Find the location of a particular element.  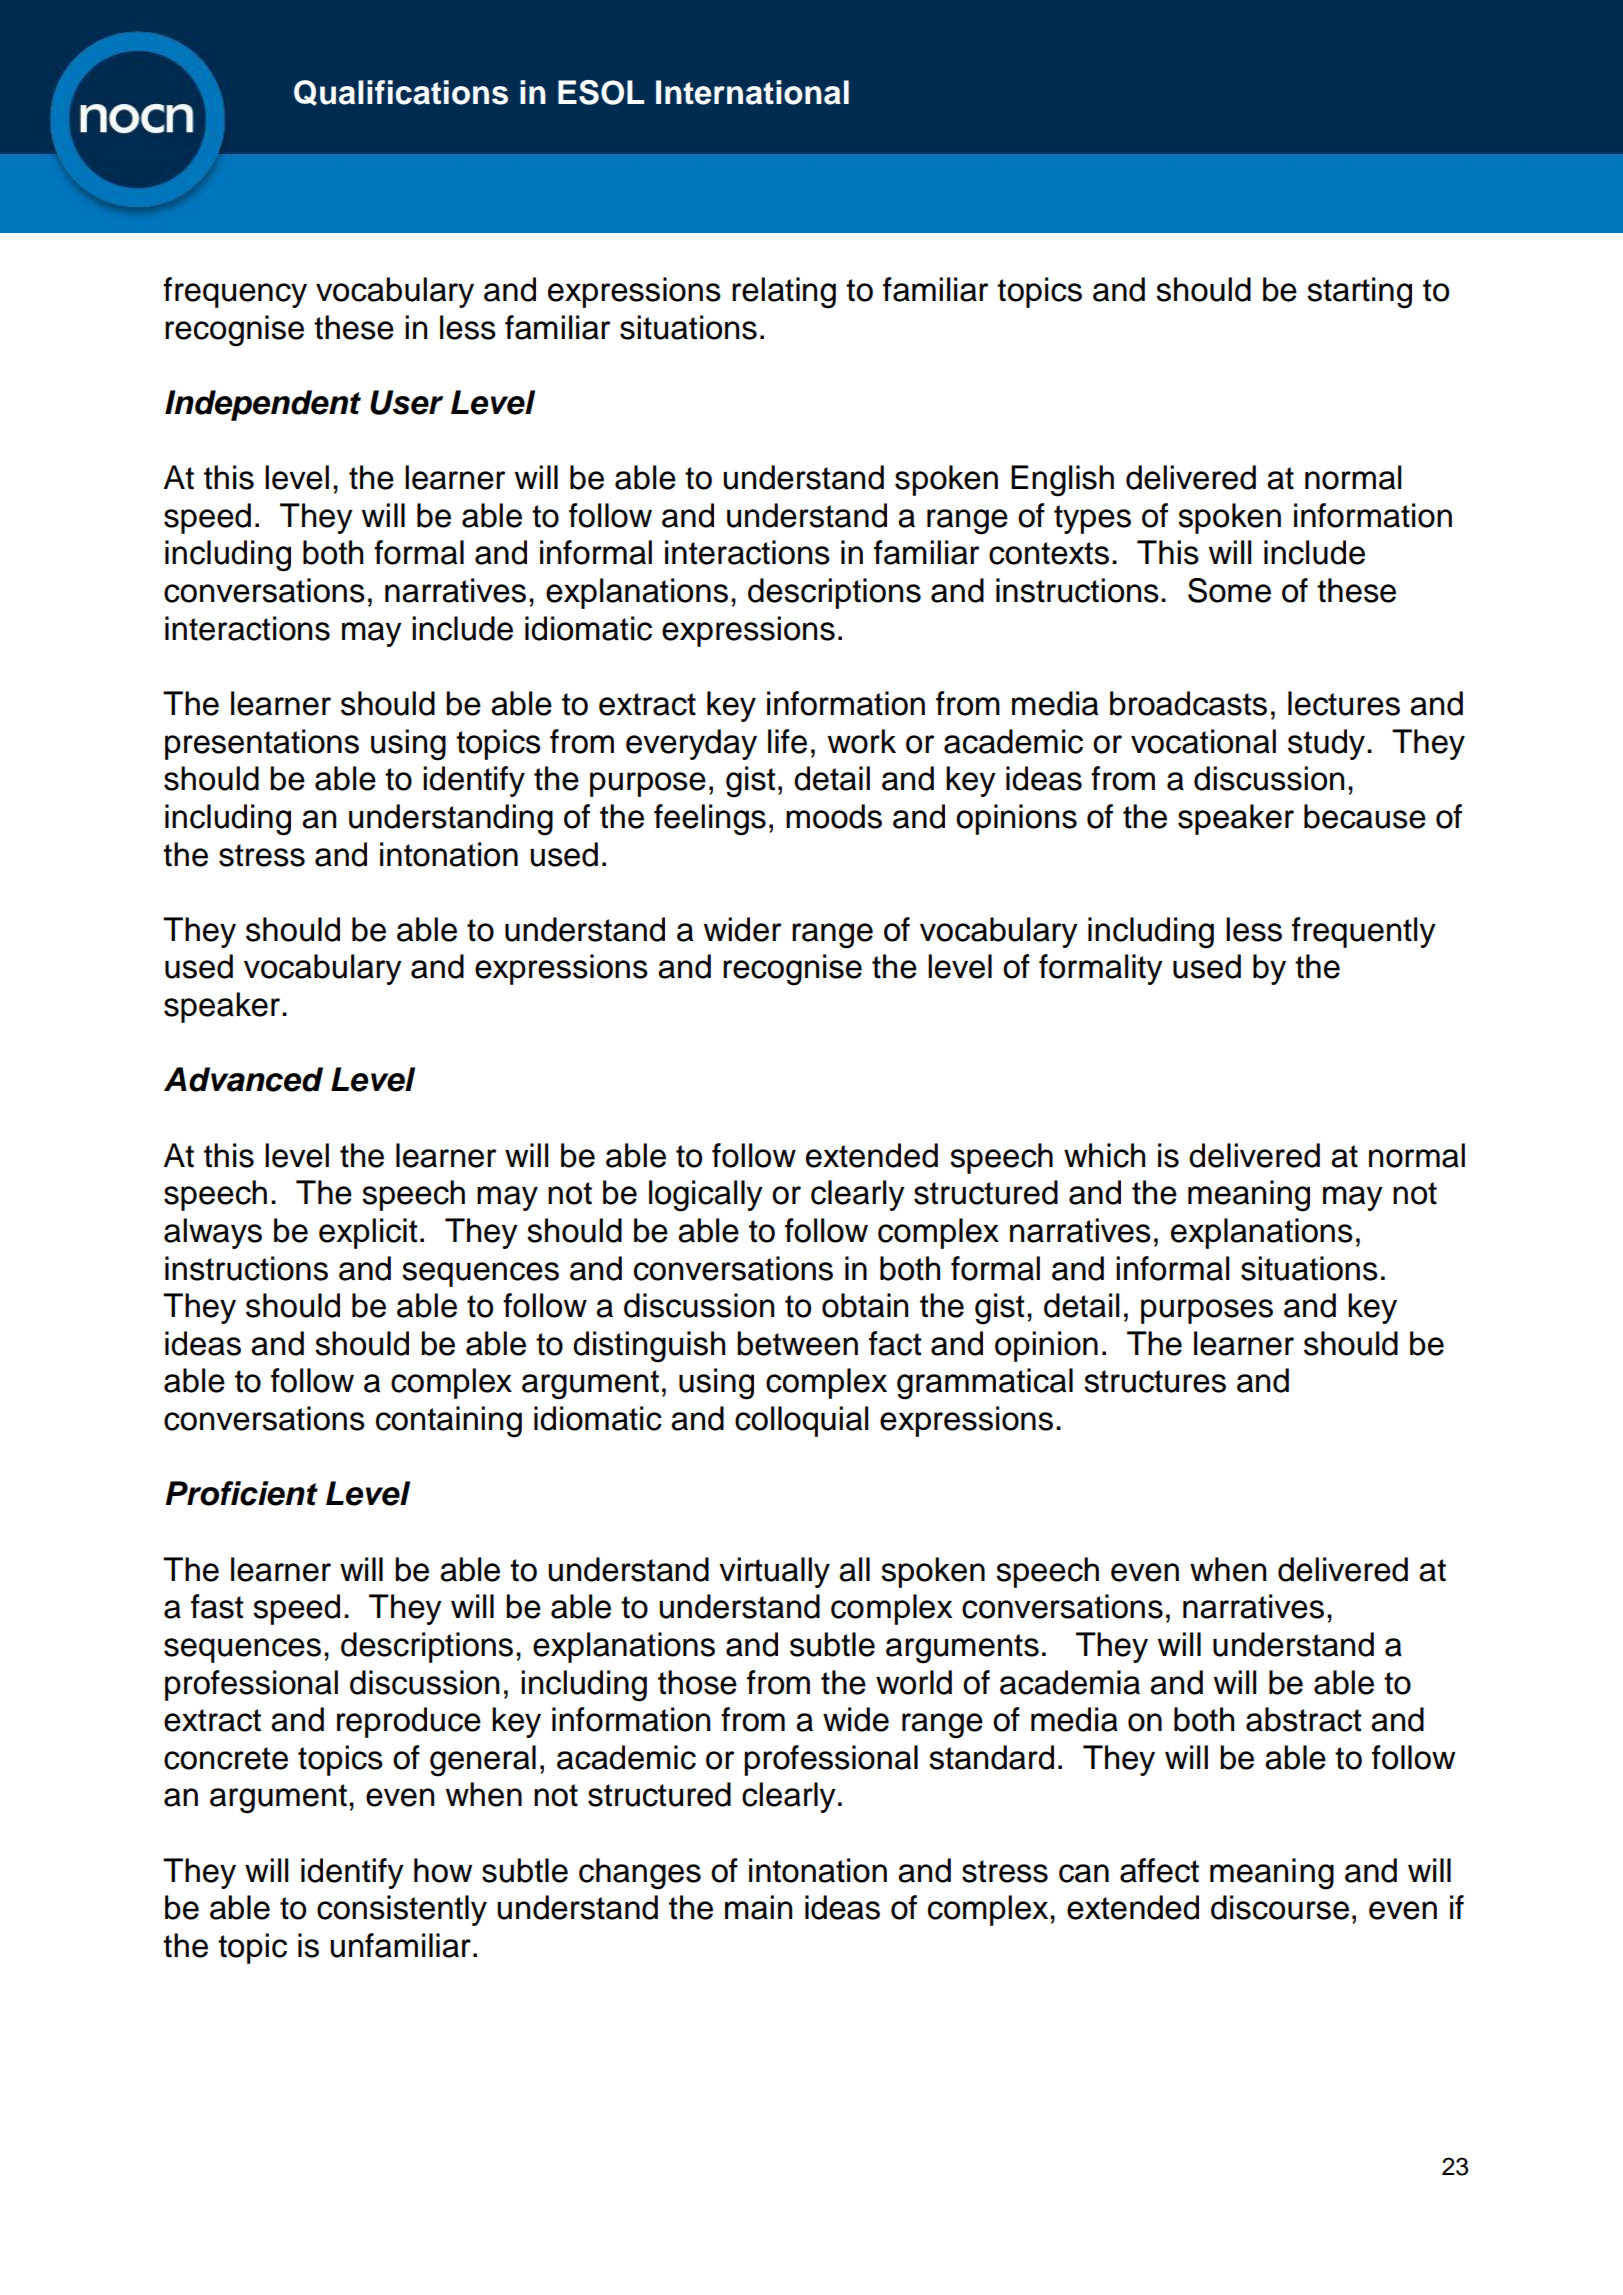

life is located at coordinates (787, 741).
